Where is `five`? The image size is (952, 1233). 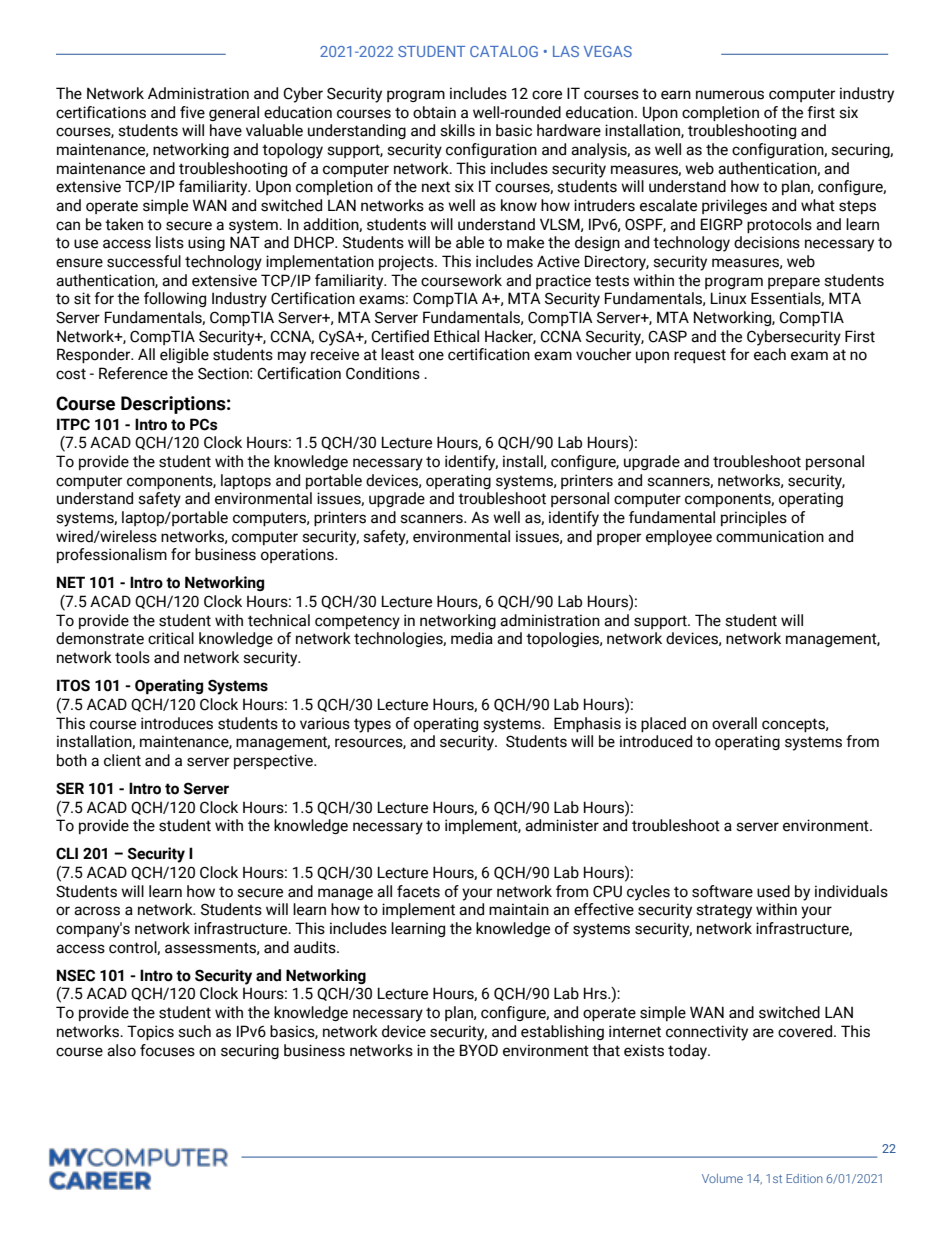
five is located at coordinates (192, 112).
